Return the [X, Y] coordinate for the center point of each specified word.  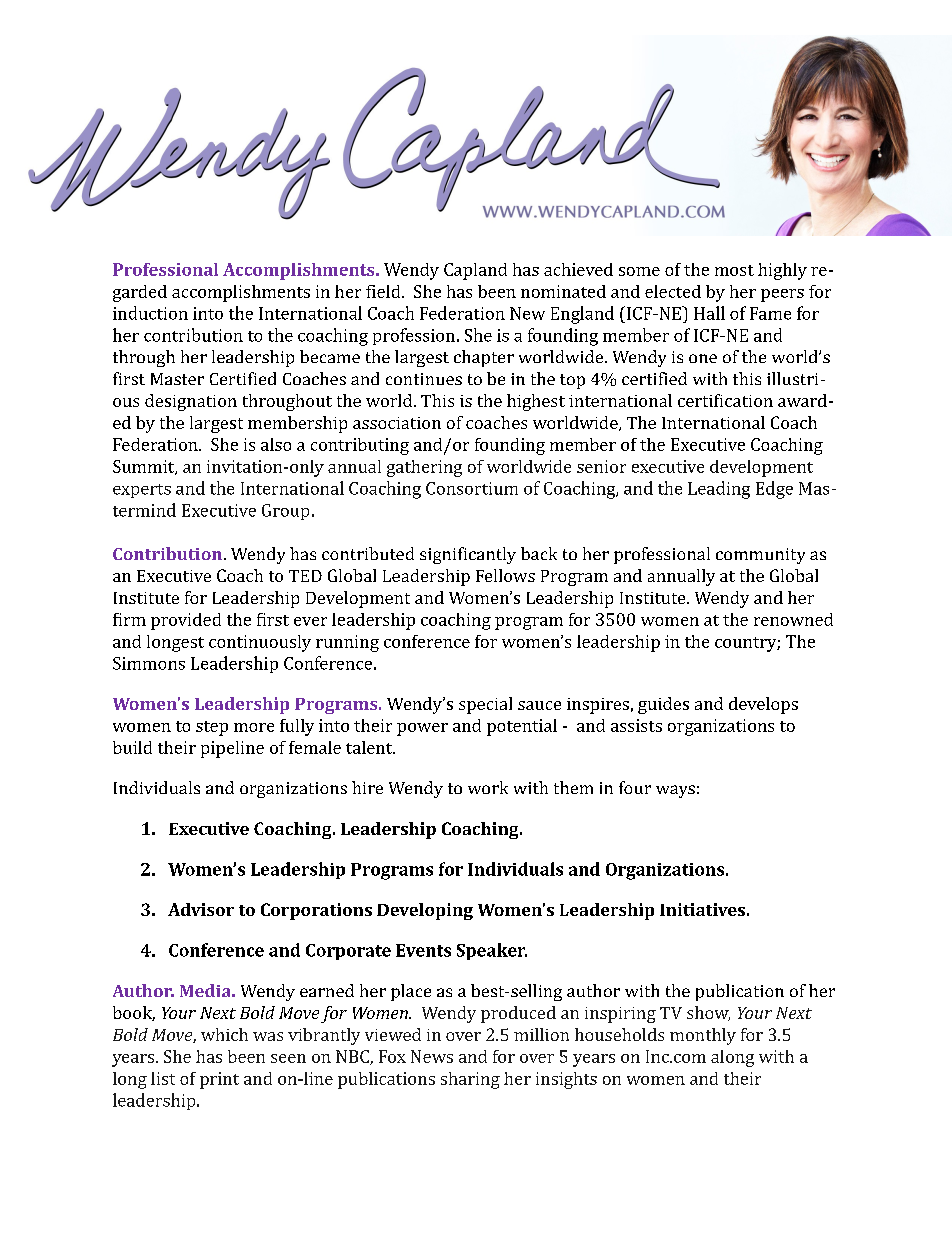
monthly [703, 1036]
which [224, 1034]
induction [150, 313]
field [384, 291]
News [432, 1056]
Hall [709, 313]
